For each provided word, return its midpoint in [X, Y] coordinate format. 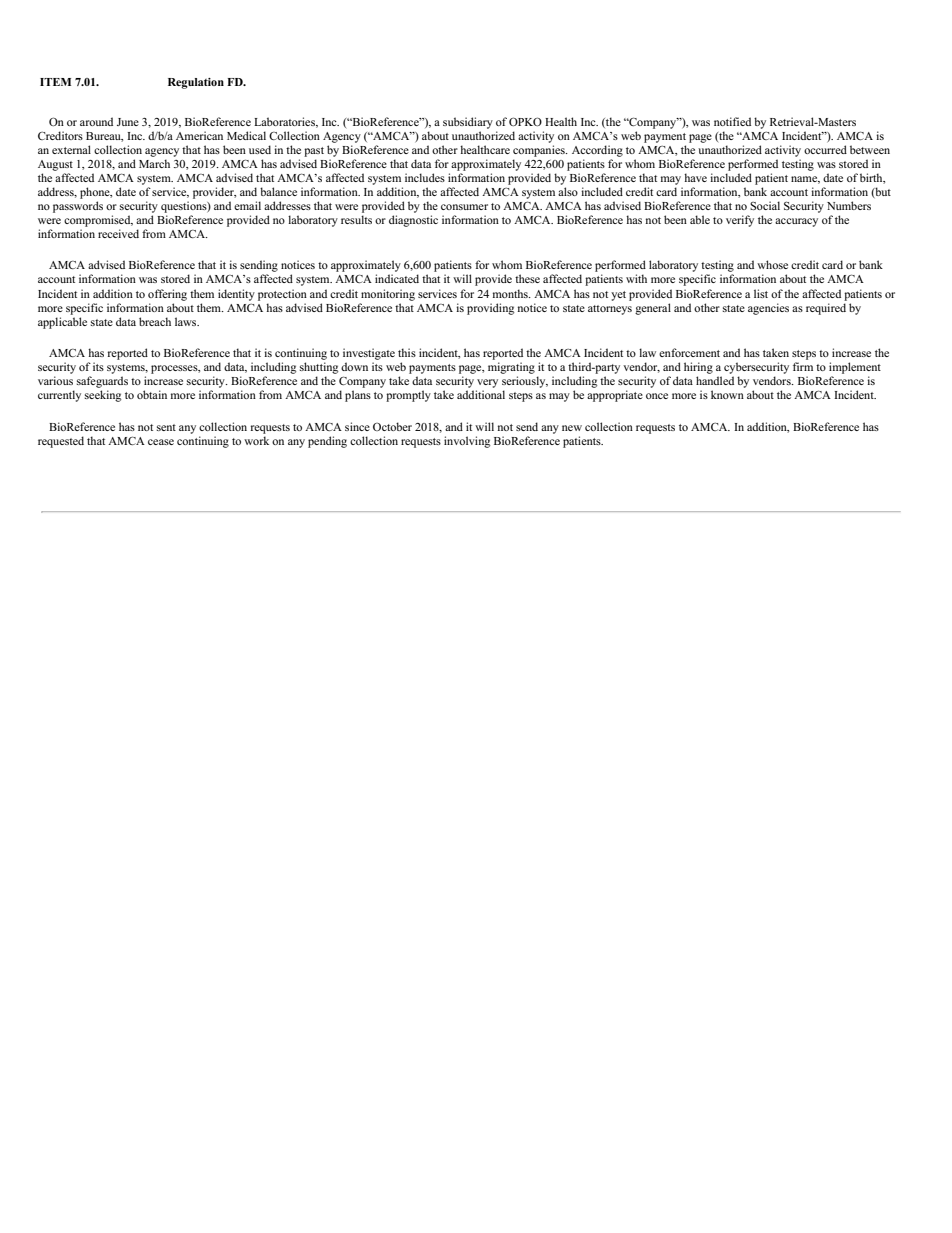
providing [490, 309]
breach [155, 321]
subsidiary [468, 123]
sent [166, 427]
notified [732, 121]
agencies [768, 309]
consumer [464, 207]
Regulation [196, 83]
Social [765, 205]
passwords [78, 207]
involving [467, 442]
